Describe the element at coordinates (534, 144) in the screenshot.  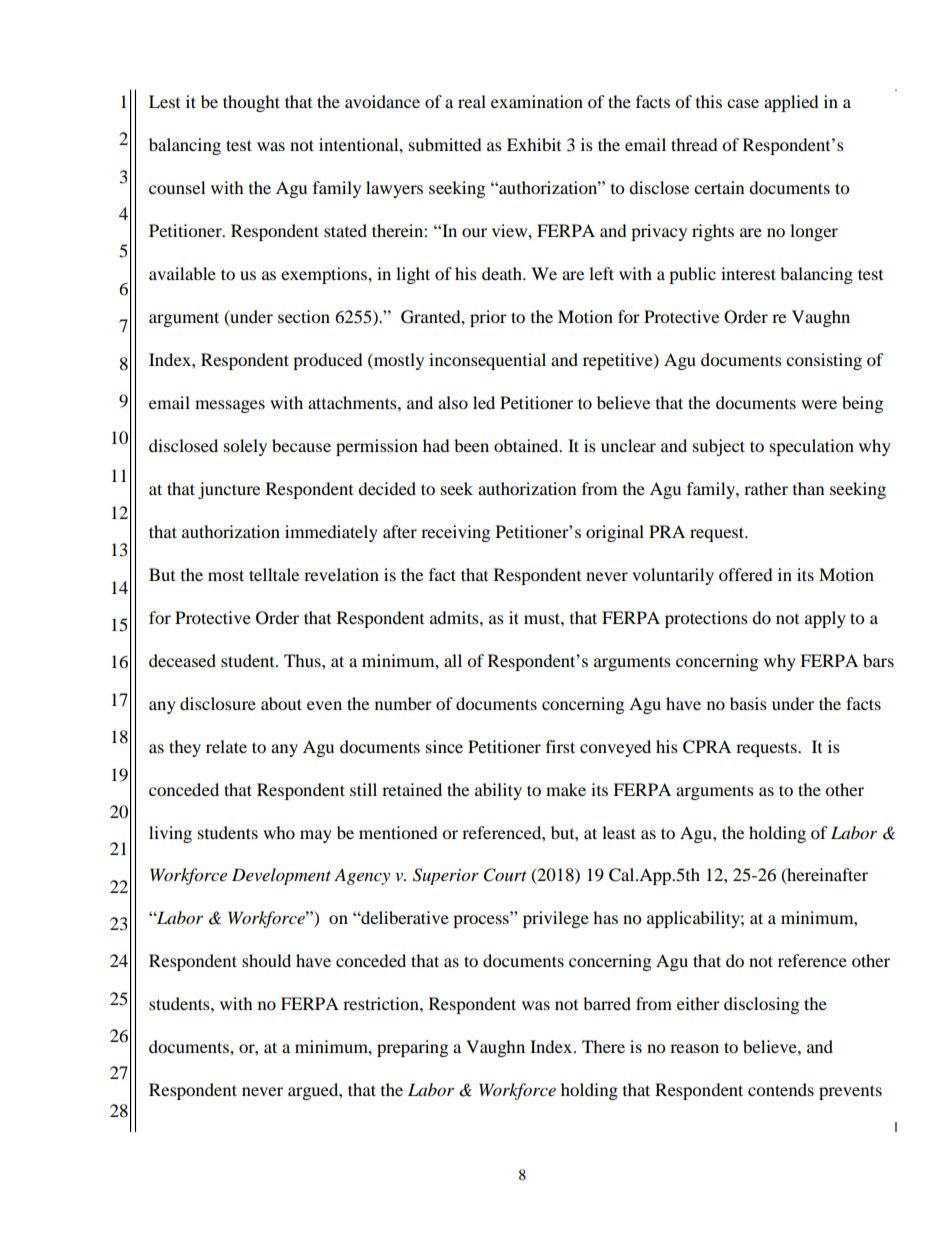
I see `Exhibit` at that location.
